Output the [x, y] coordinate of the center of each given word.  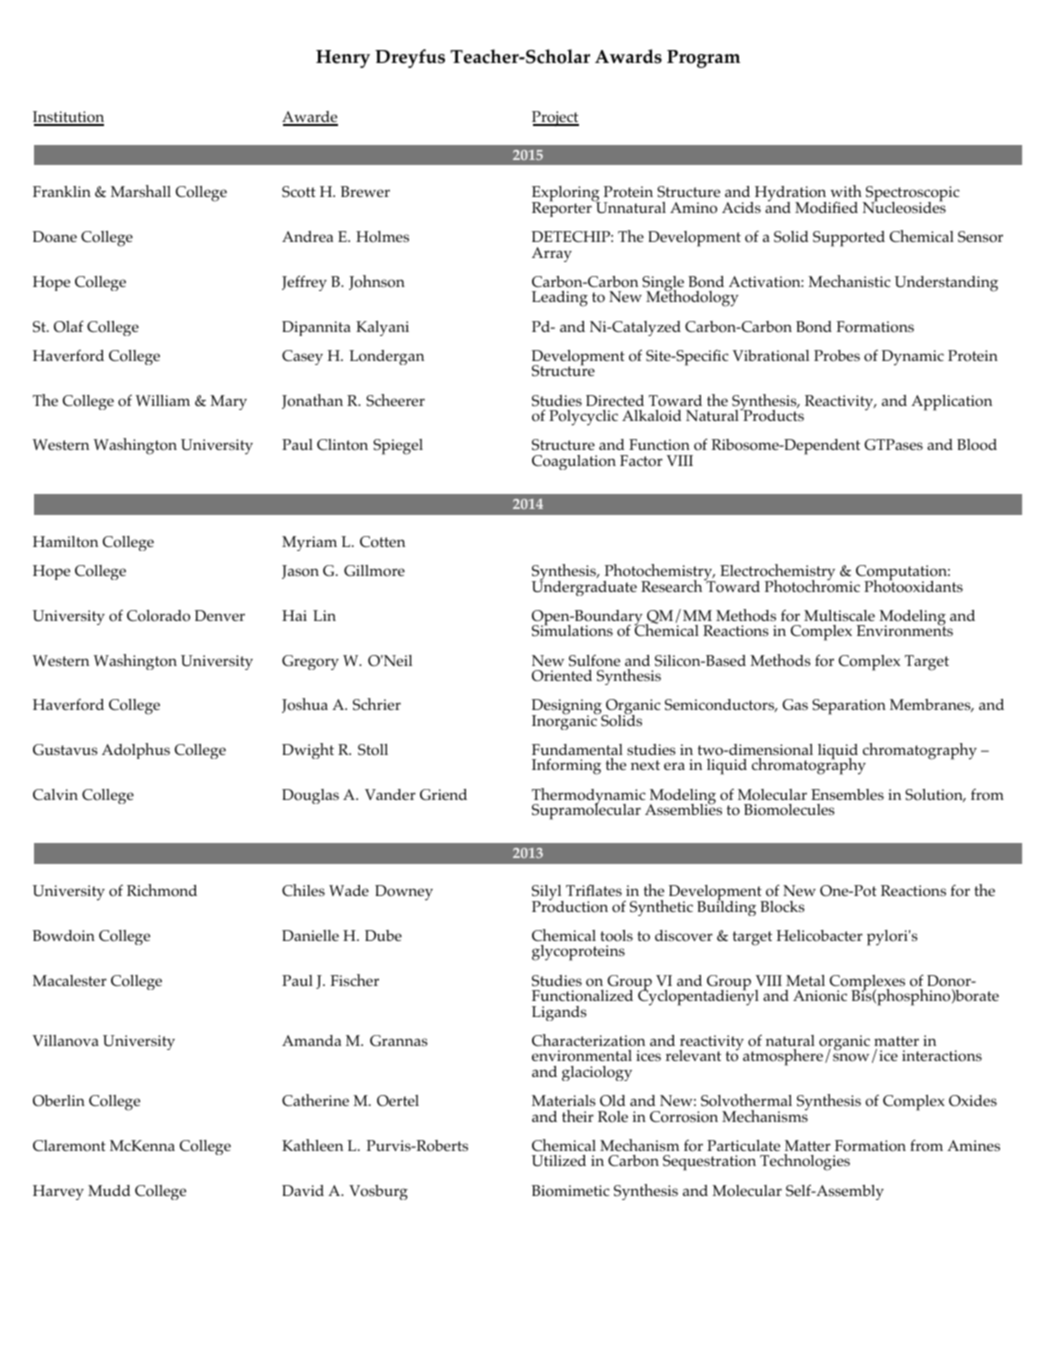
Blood [977, 445]
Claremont [69, 1146]
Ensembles [847, 794]
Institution [68, 118]
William [163, 400]
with [846, 191]
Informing [566, 766]
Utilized [559, 1160]
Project [555, 119]
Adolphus [136, 751]
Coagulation [574, 462]
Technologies [805, 1162]
